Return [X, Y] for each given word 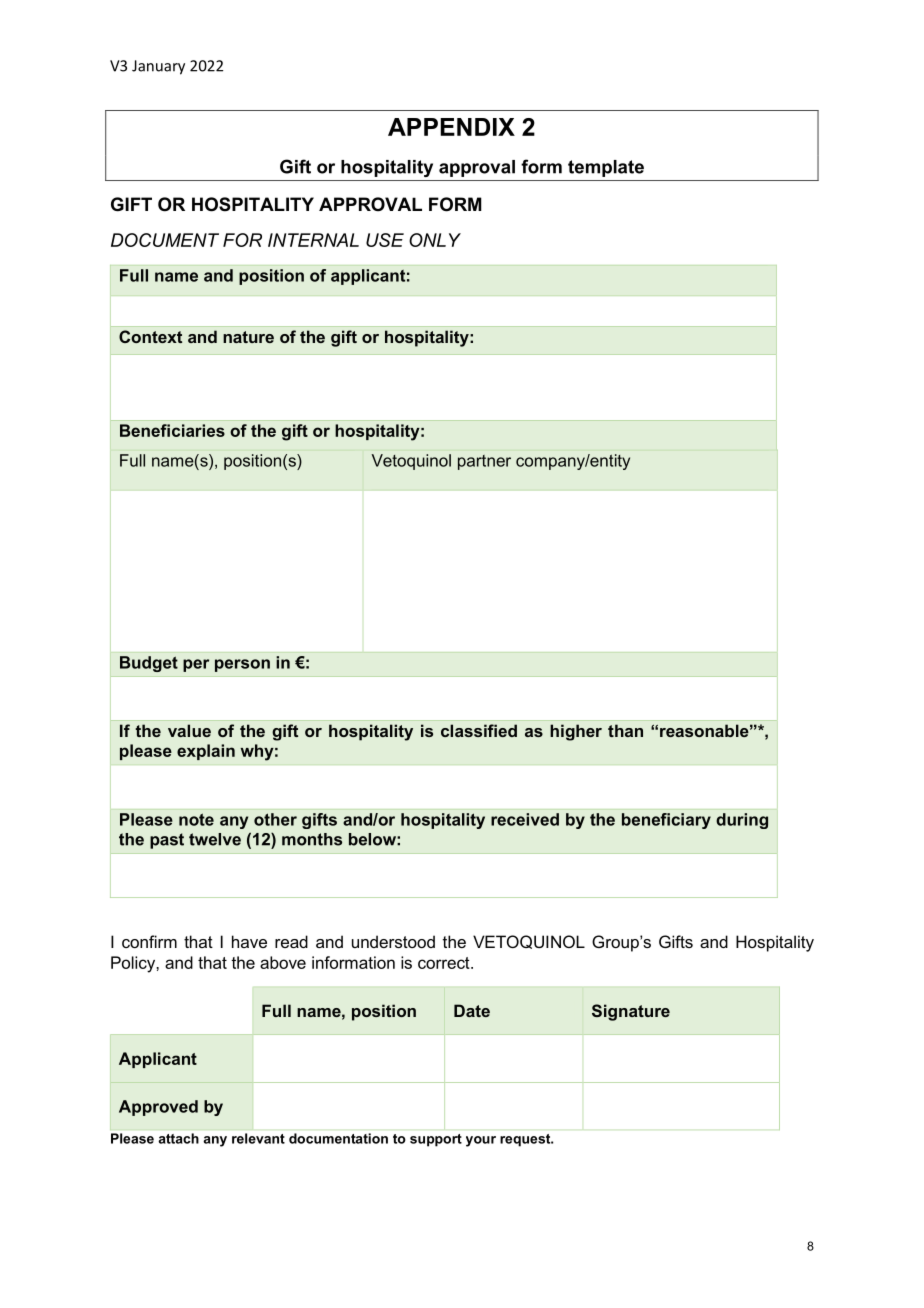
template [606, 168]
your [481, 1141]
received [525, 819]
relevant [258, 1138]
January [158, 67]
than [625, 730]
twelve [215, 839]
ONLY [435, 240]
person [242, 665]
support [436, 1140]
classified [479, 730]
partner [484, 462]
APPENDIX [451, 127]
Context [150, 336]
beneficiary [666, 821]
